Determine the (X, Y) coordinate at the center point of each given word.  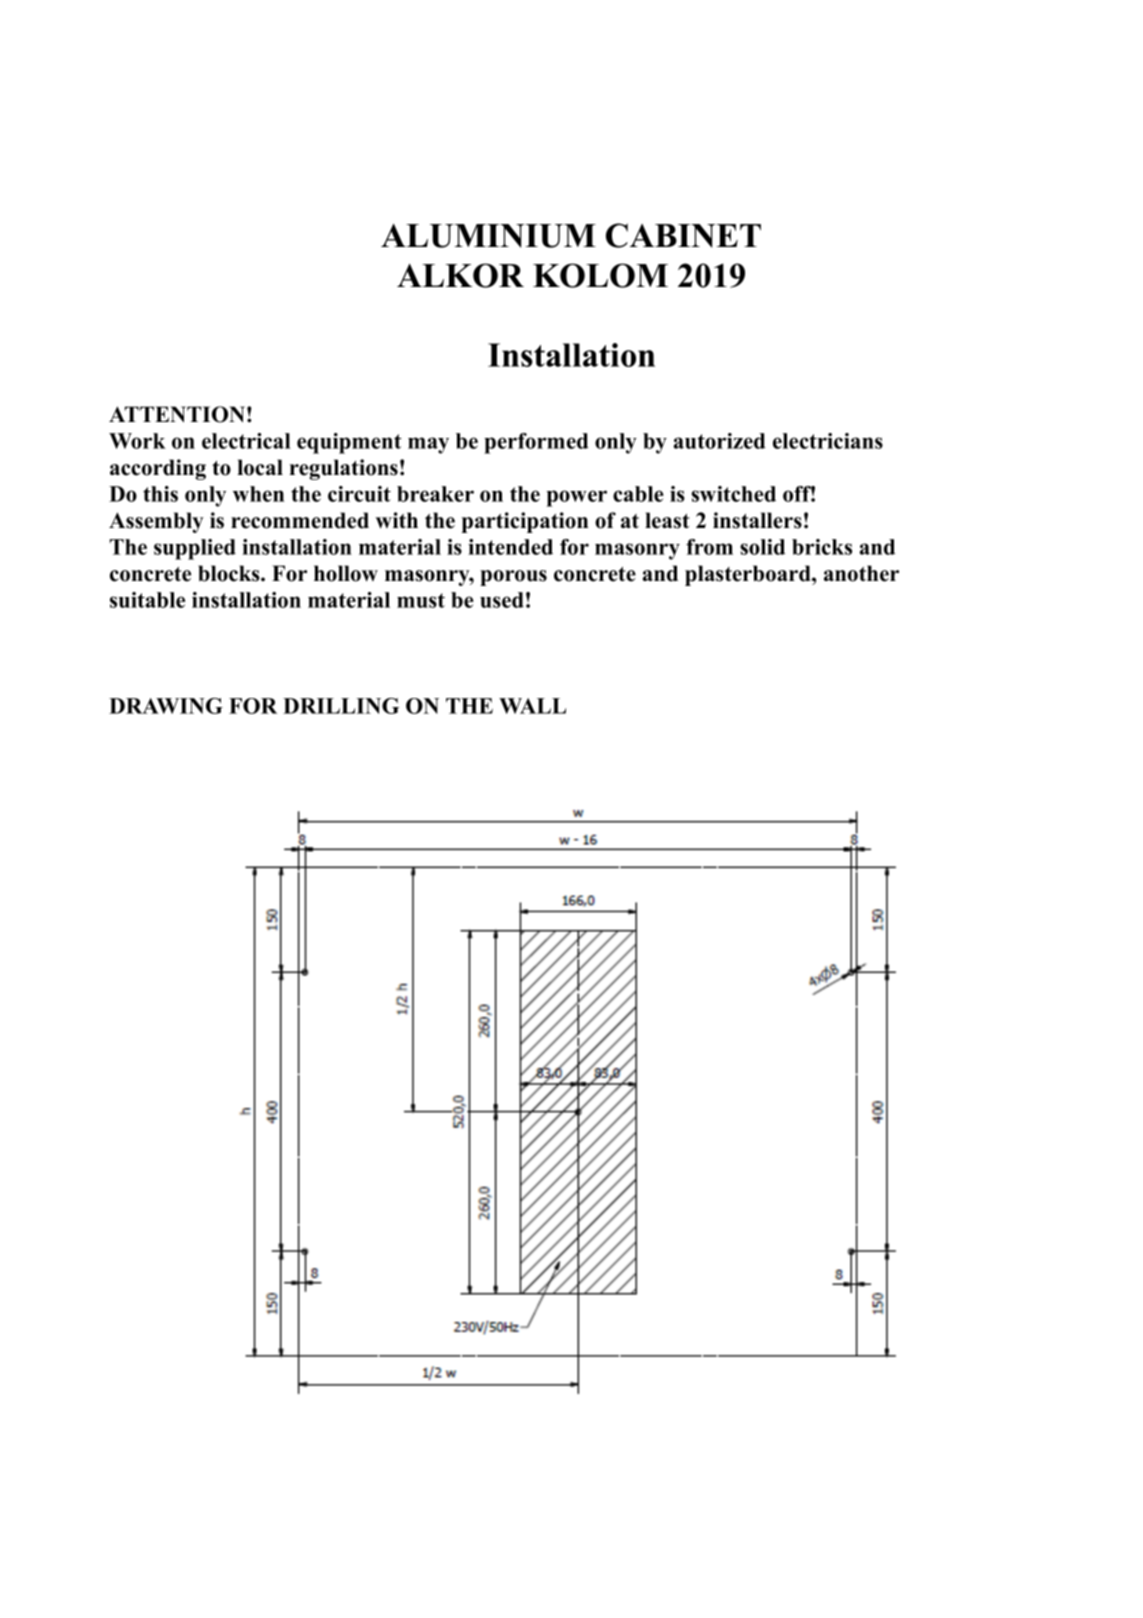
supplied (195, 549)
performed (536, 443)
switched (734, 494)
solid (762, 547)
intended (510, 547)
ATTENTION (177, 414)
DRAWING (166, 706)
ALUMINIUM (488, 236)
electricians (828, 441)
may (428, 445)
